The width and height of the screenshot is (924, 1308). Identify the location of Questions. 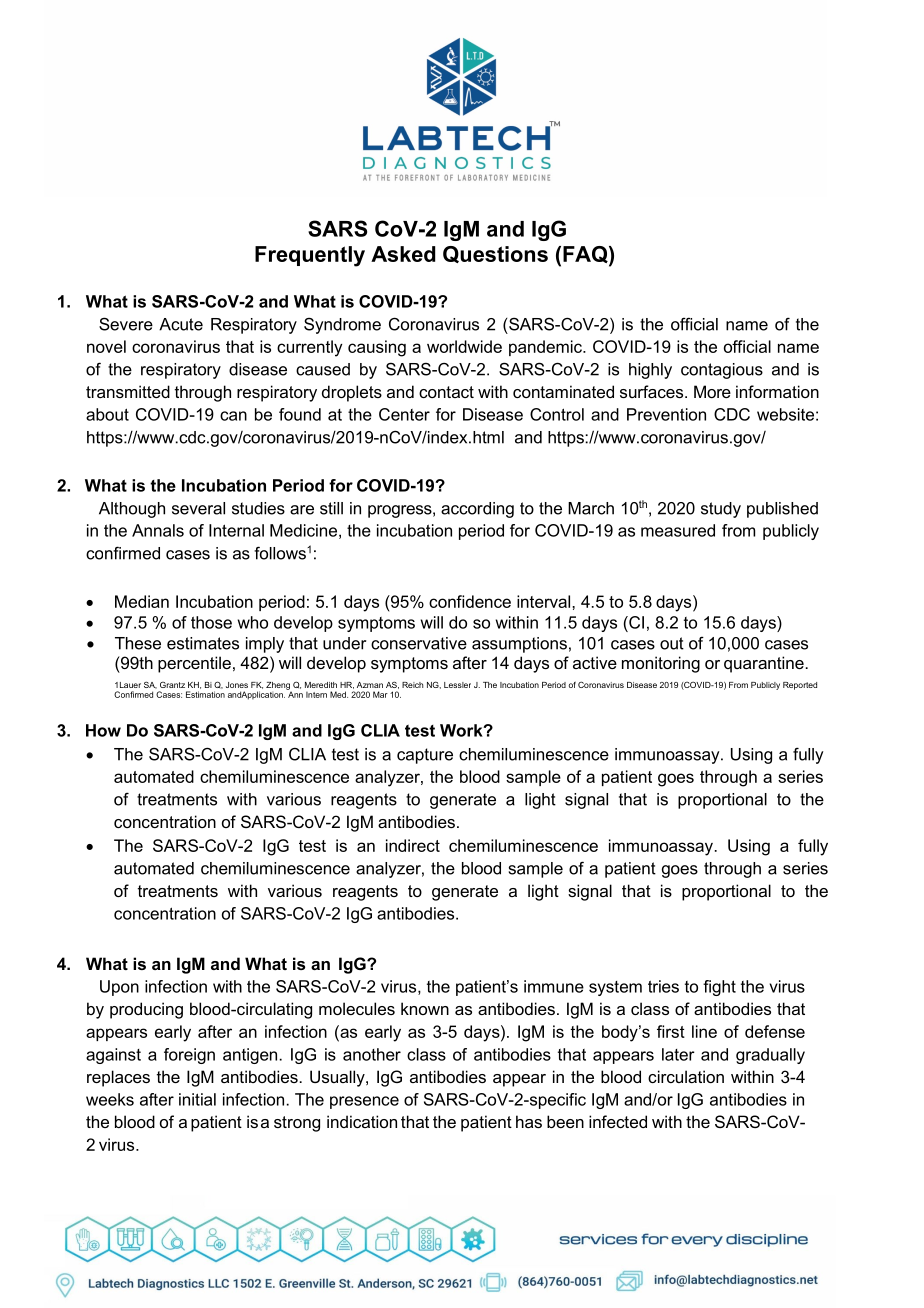
(495, 254).
